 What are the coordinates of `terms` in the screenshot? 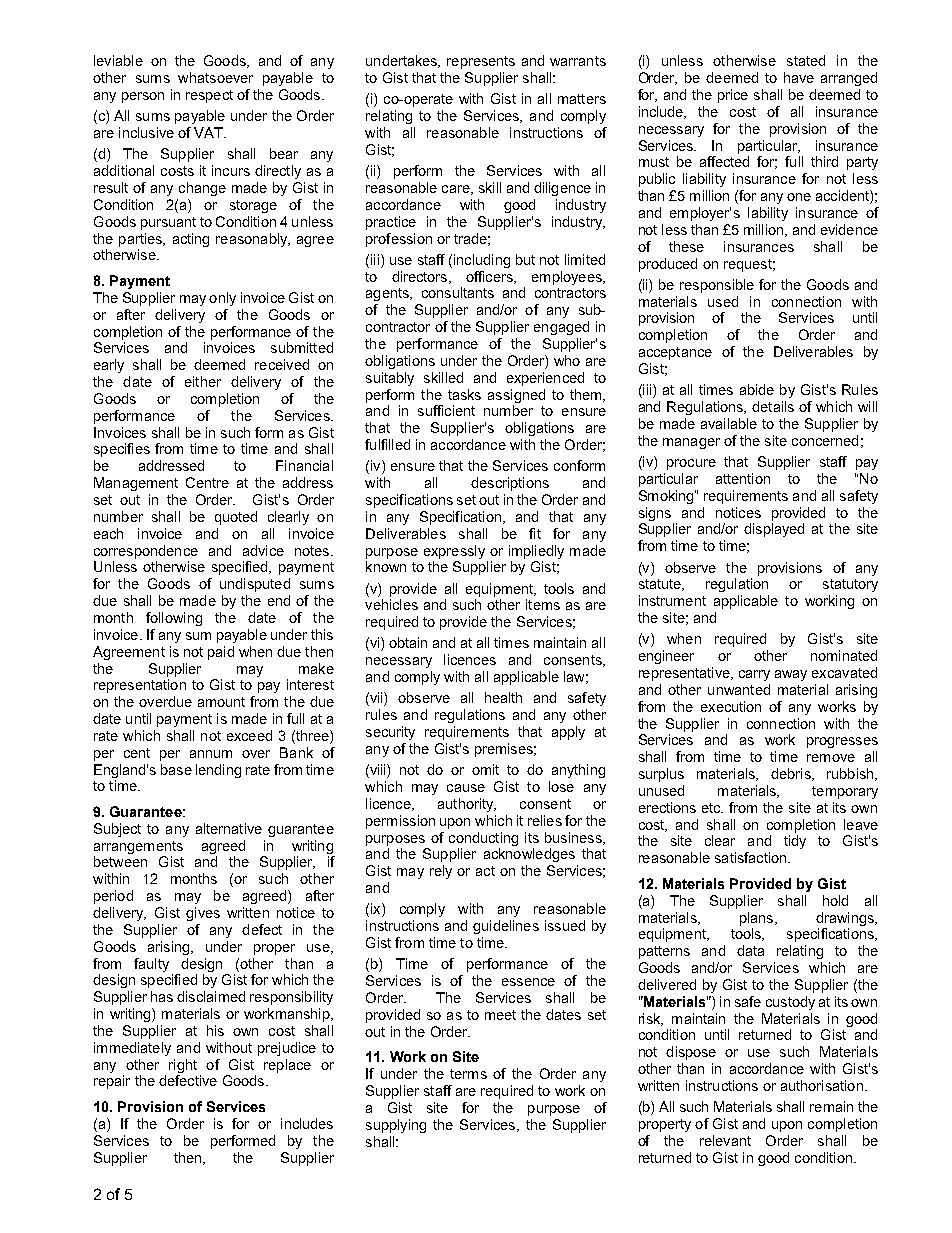 It's located at (468, 1074).
